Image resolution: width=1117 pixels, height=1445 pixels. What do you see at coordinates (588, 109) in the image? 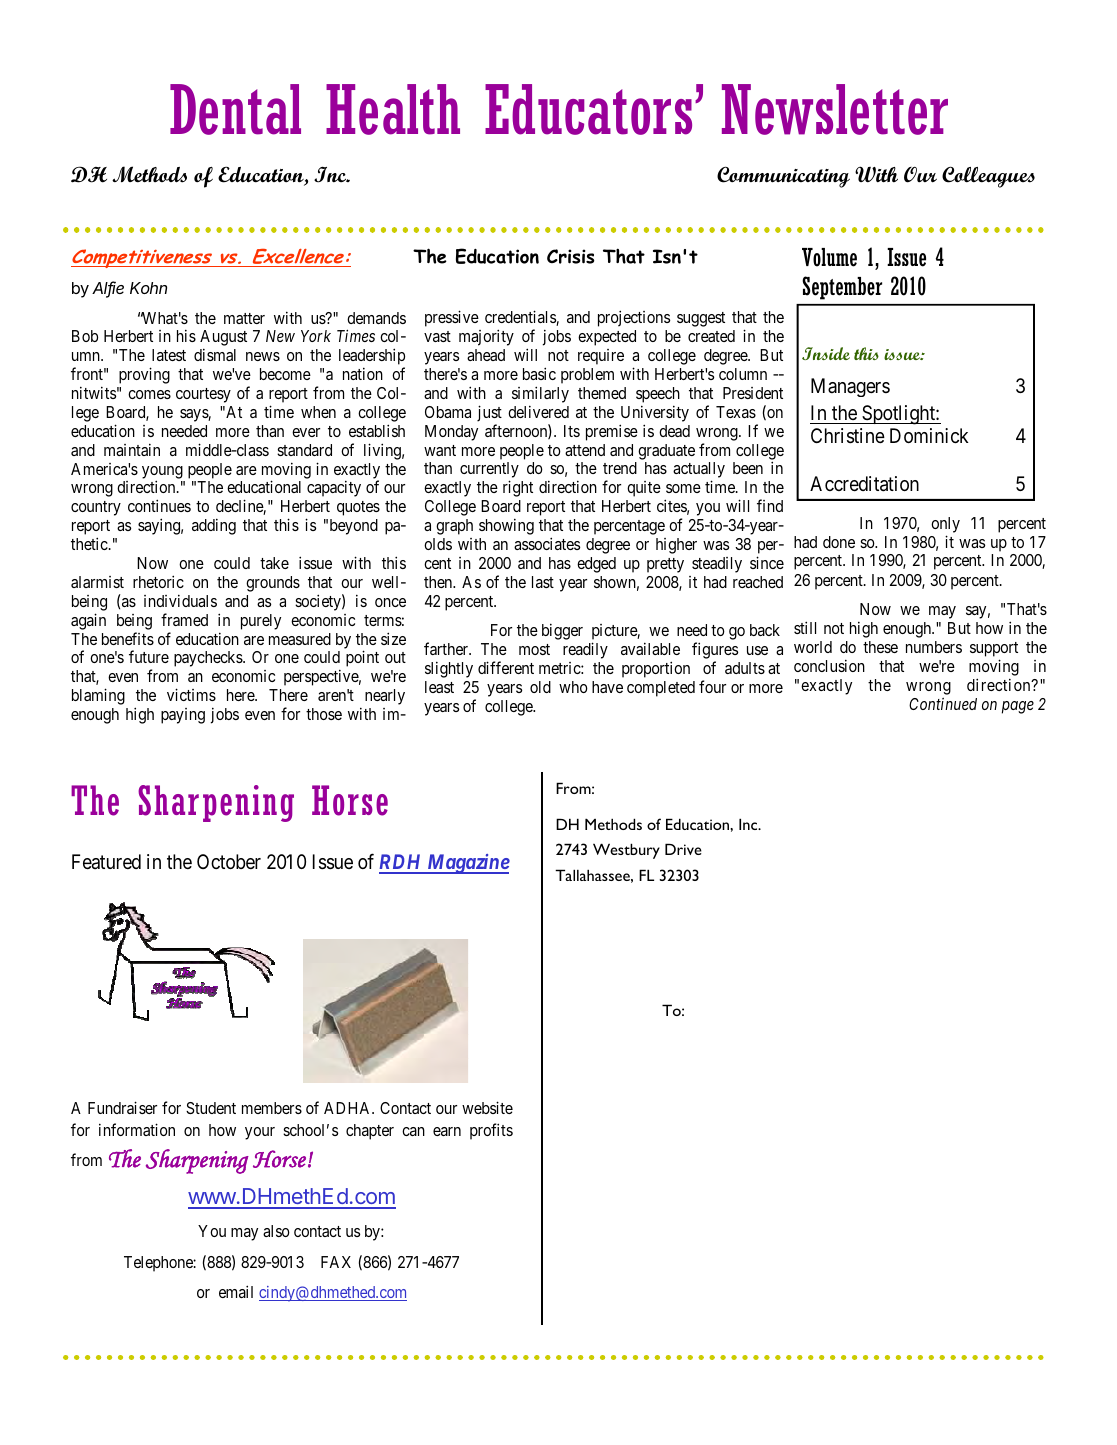
I see `Educators` at bounding box center [588, 109].
